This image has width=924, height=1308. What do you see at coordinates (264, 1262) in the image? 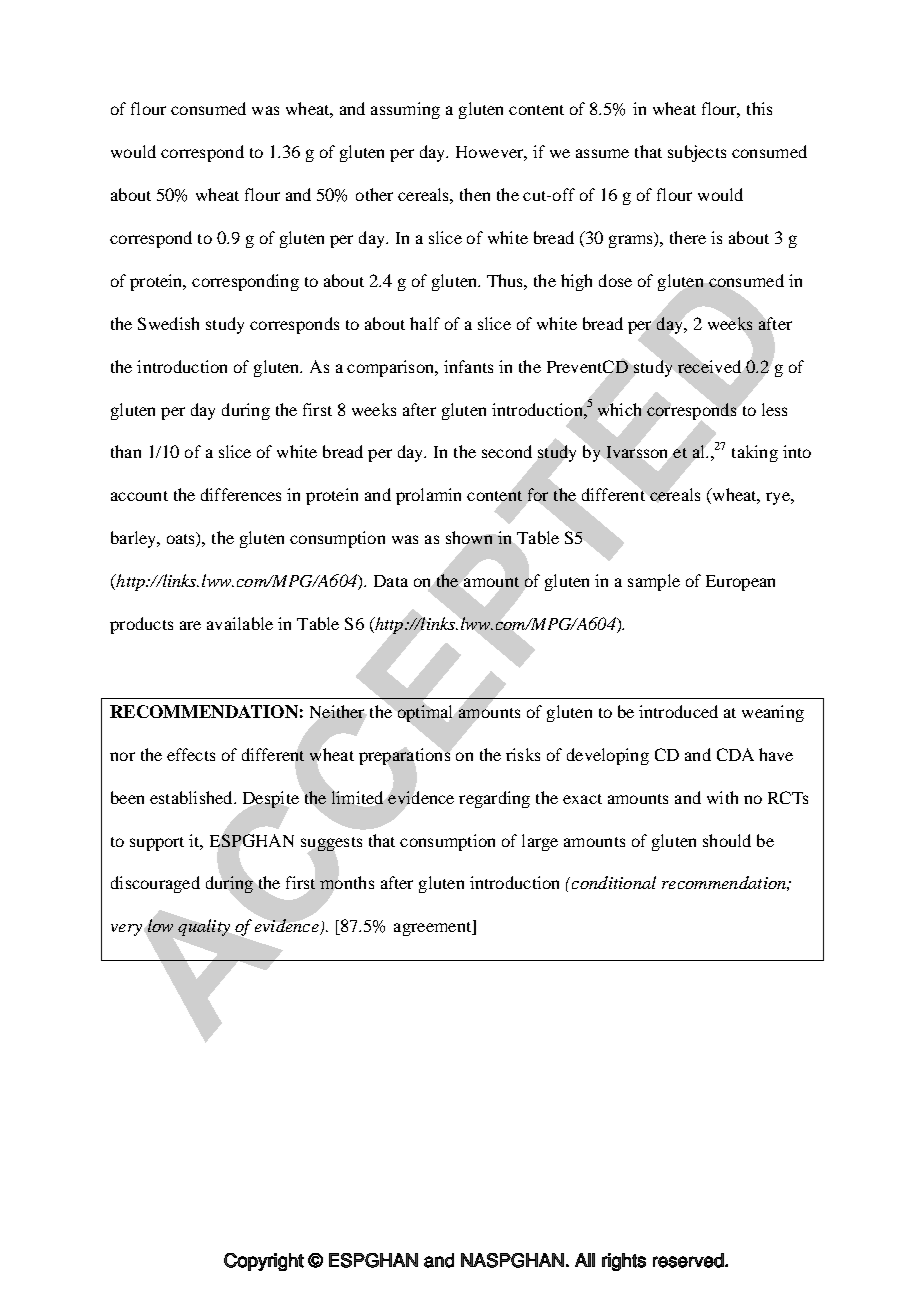
I see `Copyright` at bounding box center [264, 1262].
